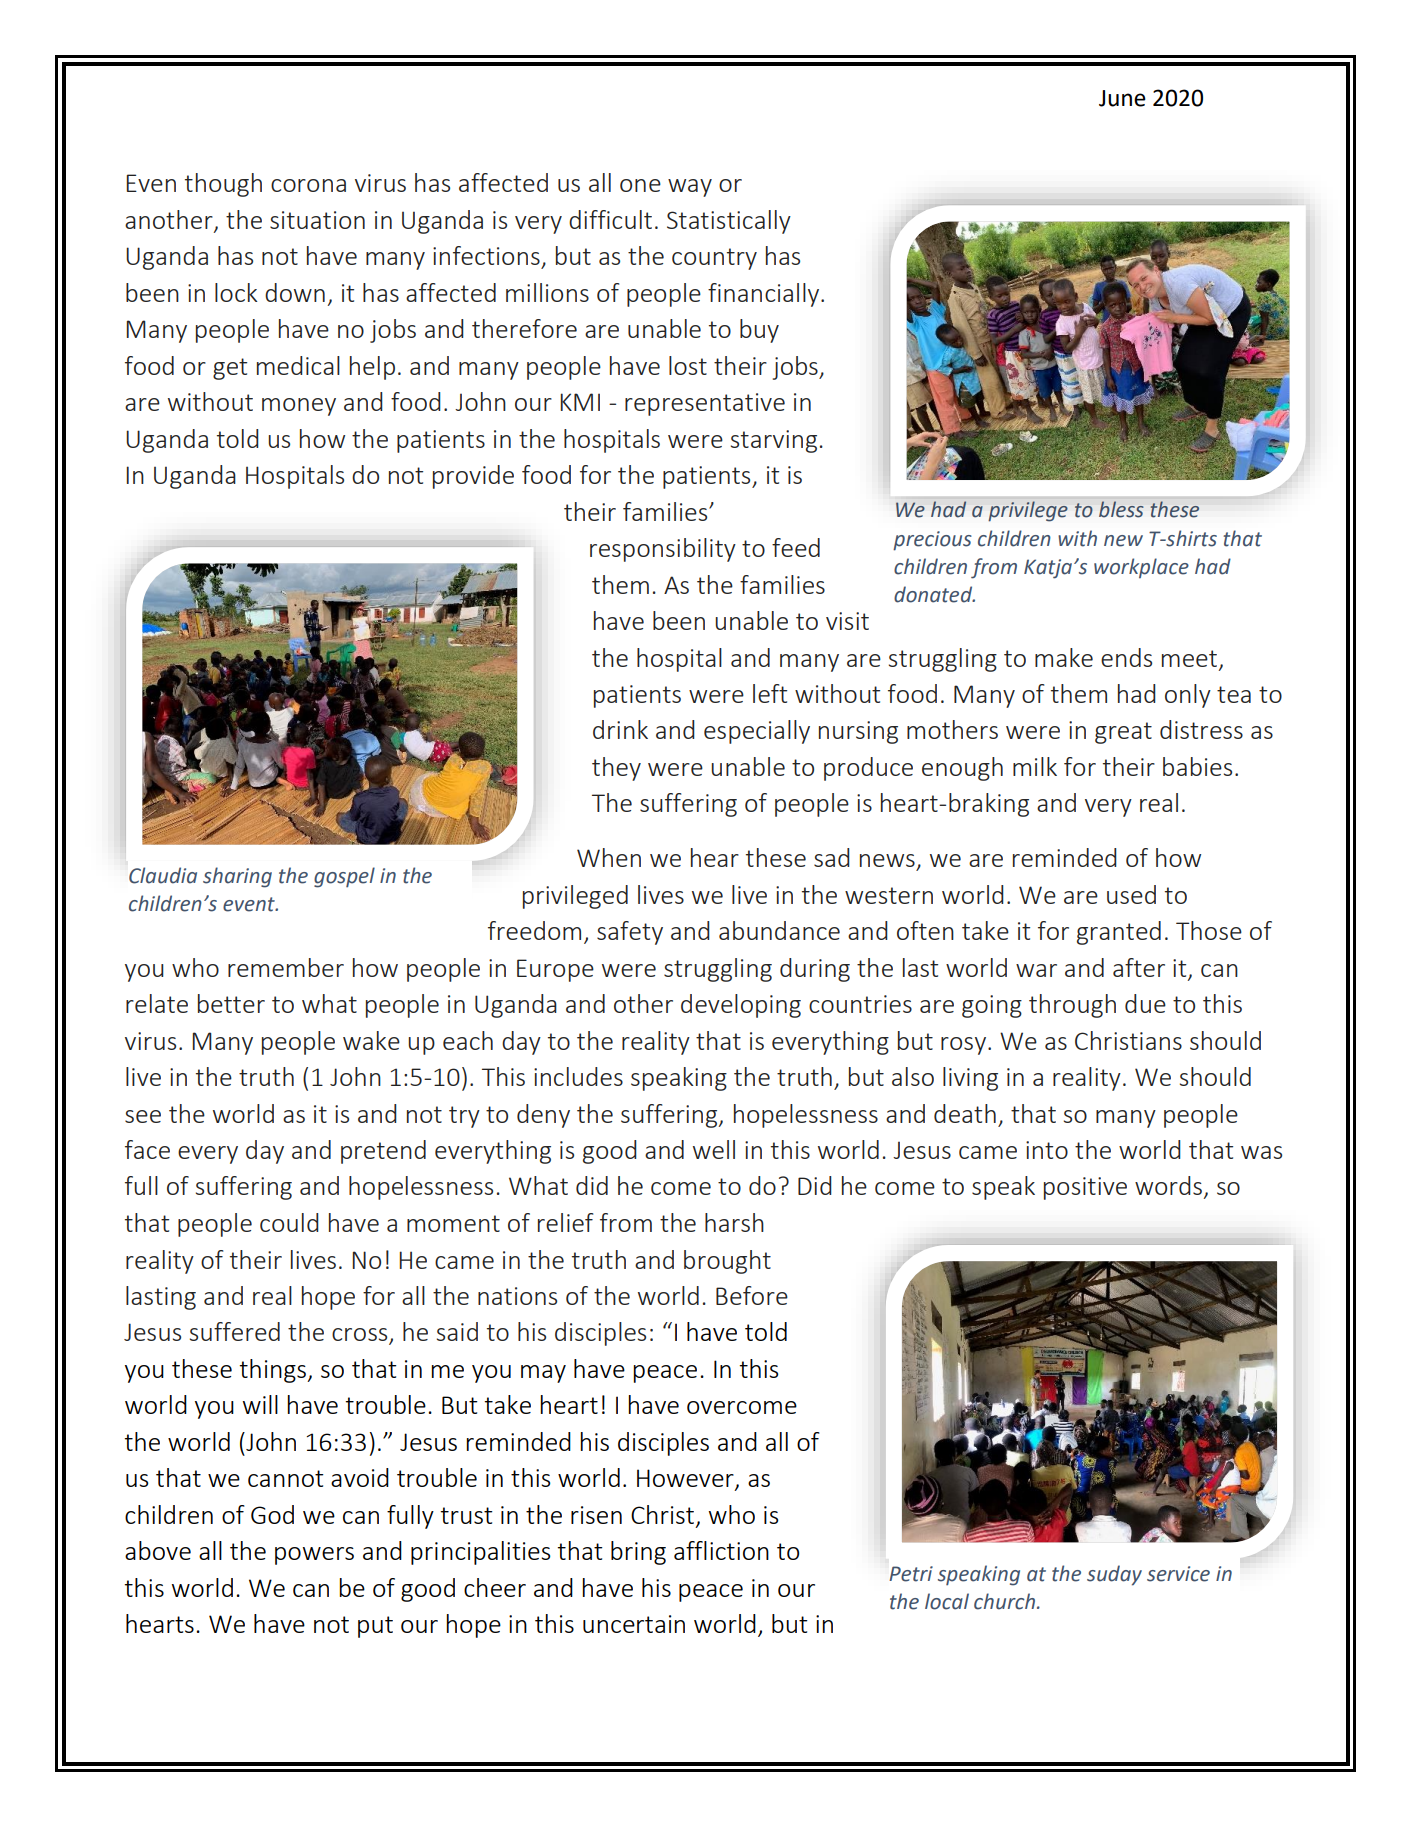 The height and width of the screenshot is (1827, 1411). Describe the element at coordinates (383, 1152) in the screenshot. I see `pretend` at that location.
